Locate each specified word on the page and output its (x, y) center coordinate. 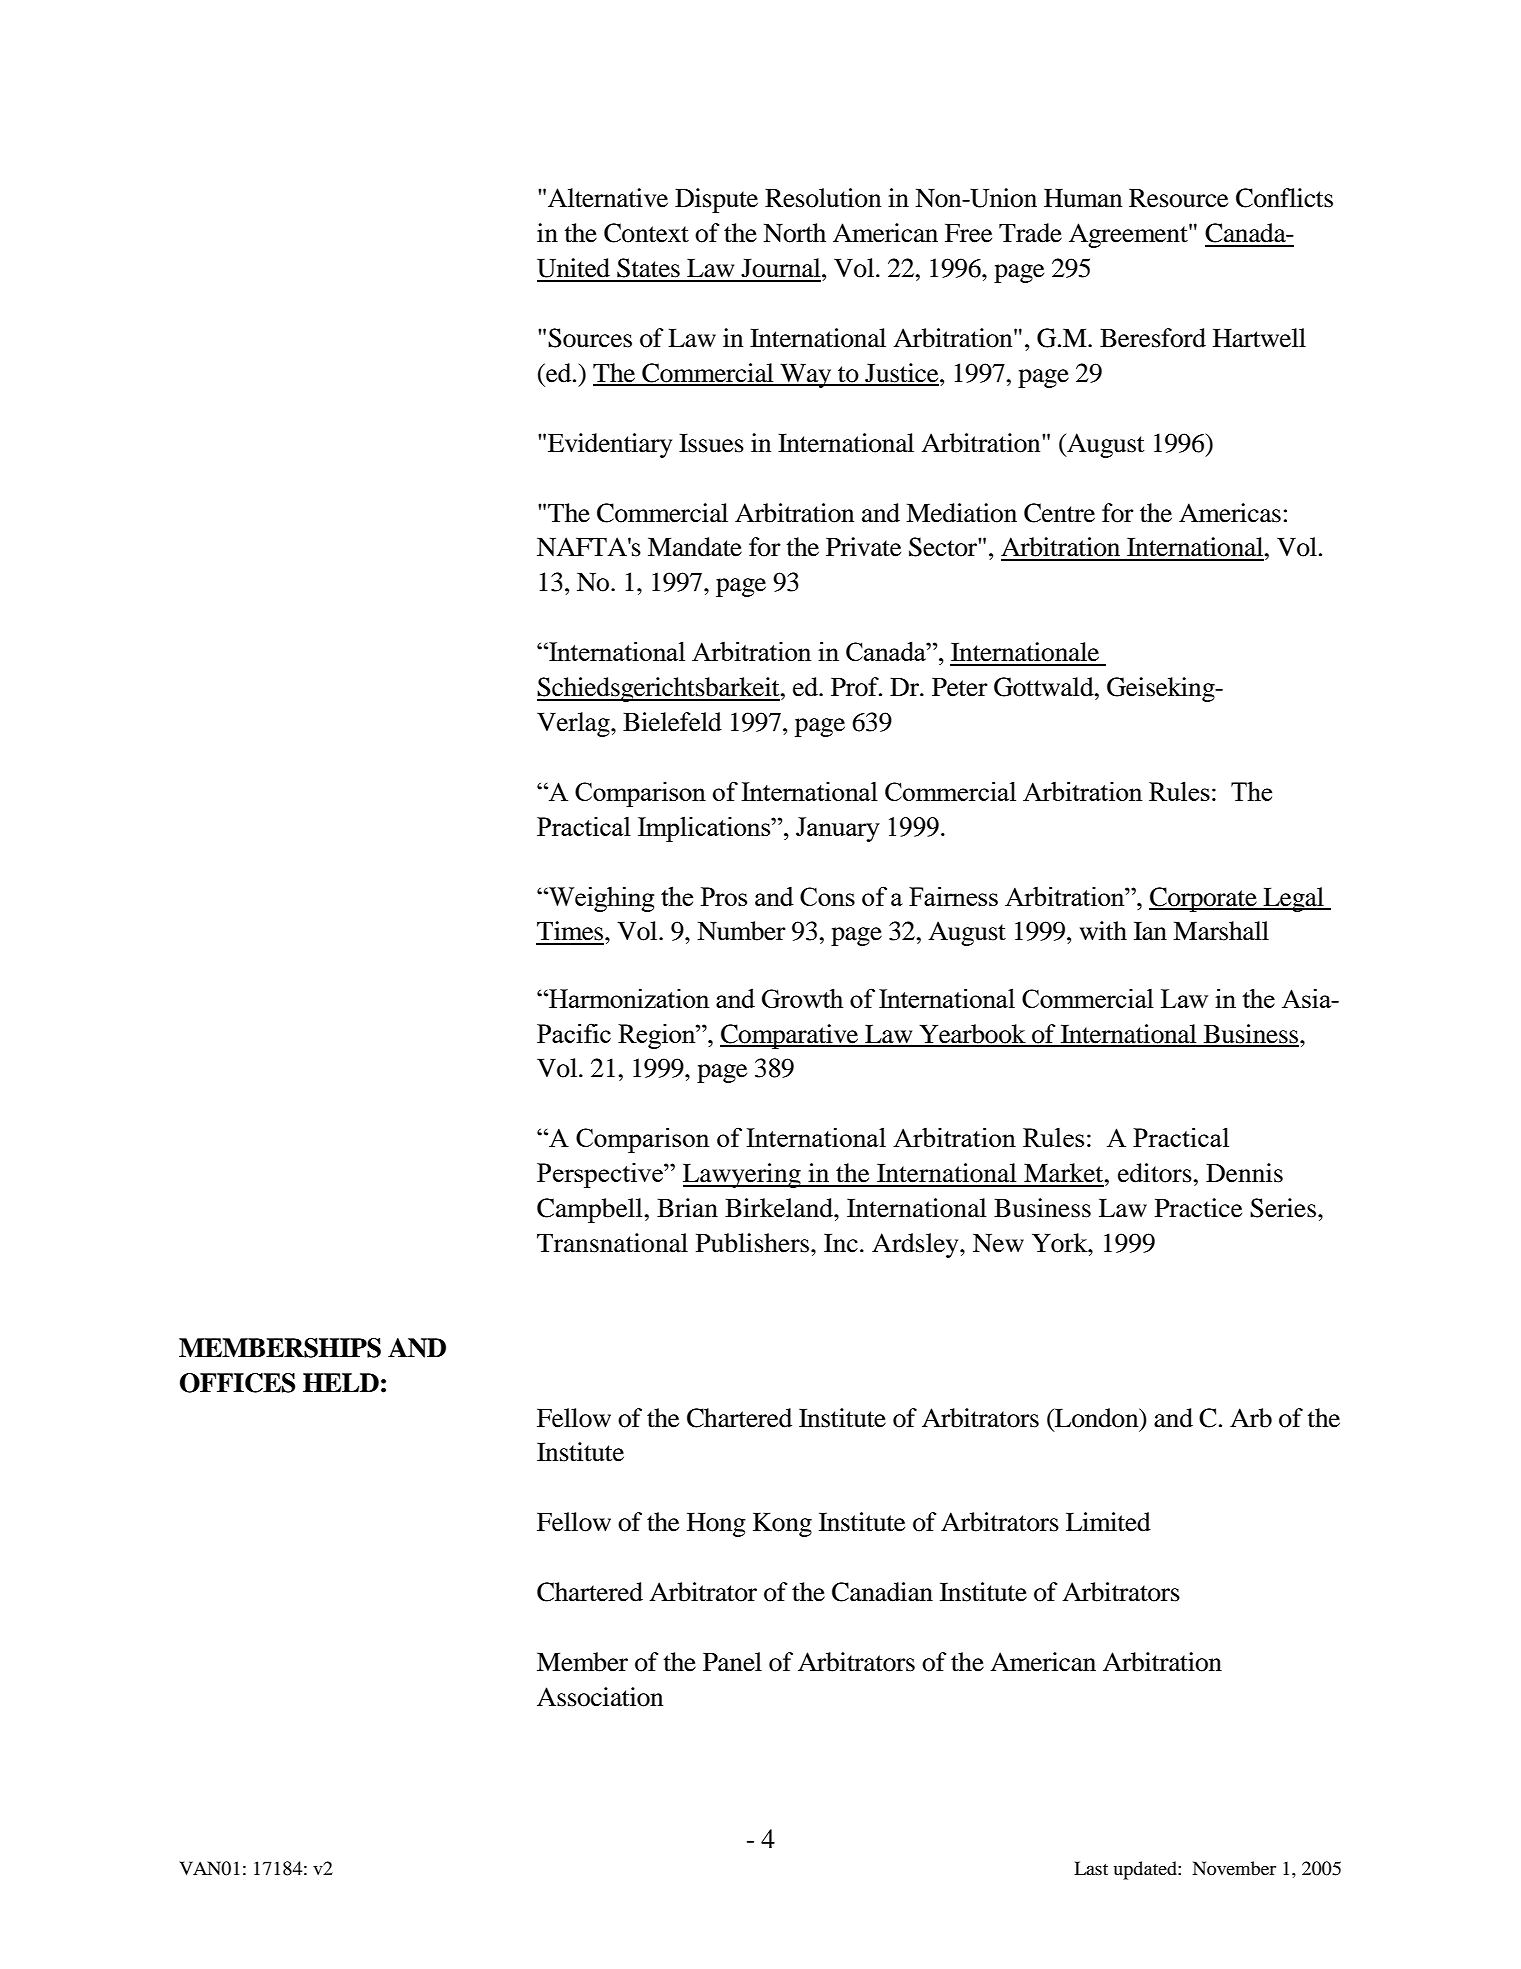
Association (600, 1697)
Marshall (1221, 931)
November (1234, 1868)
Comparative (790, 1036)
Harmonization (628, 998)
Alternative (608, 198)
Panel (732, 1662)
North (794, 233)
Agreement (1129, 235)
